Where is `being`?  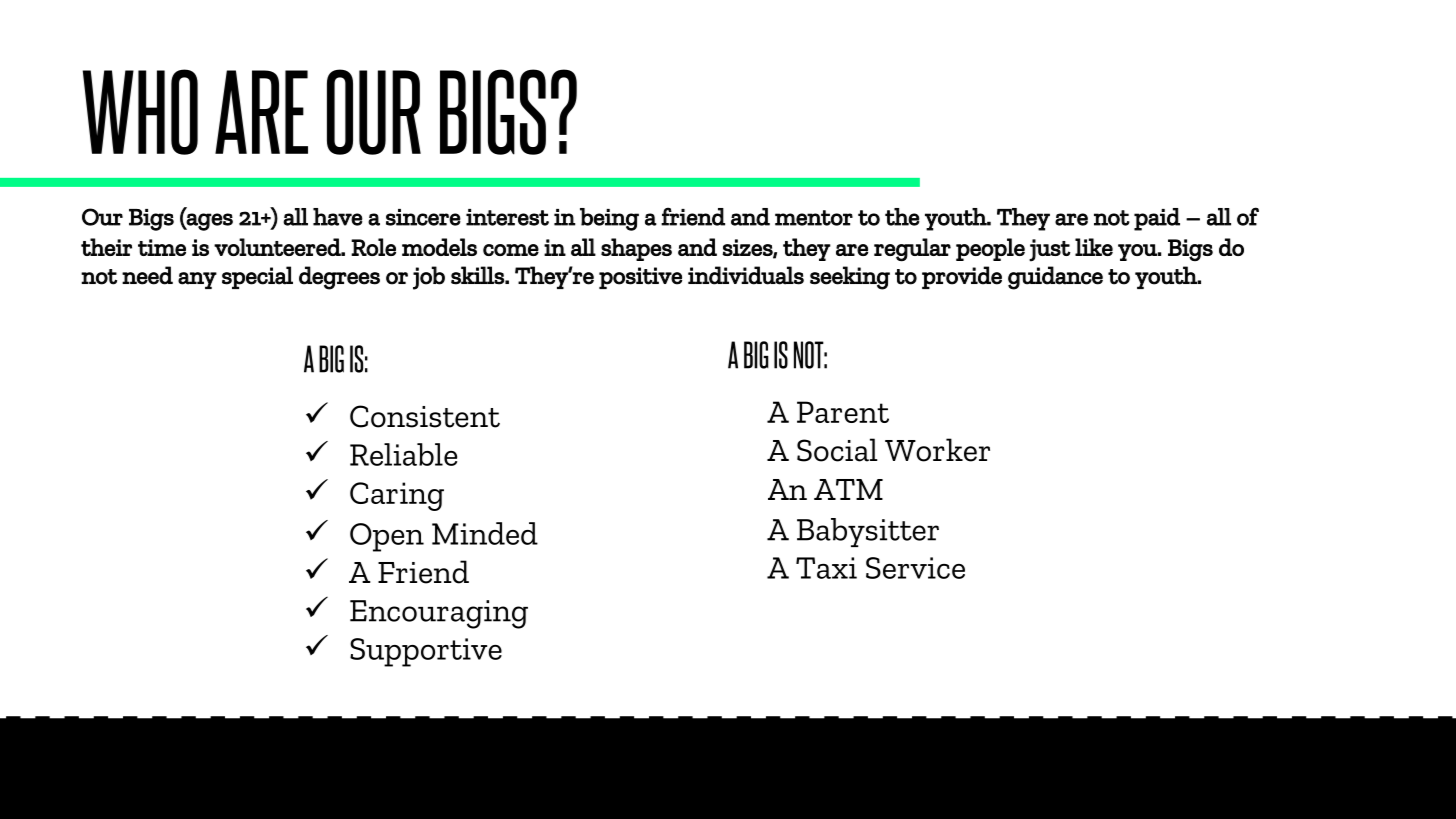 being is located at coordinates (609, 219).
